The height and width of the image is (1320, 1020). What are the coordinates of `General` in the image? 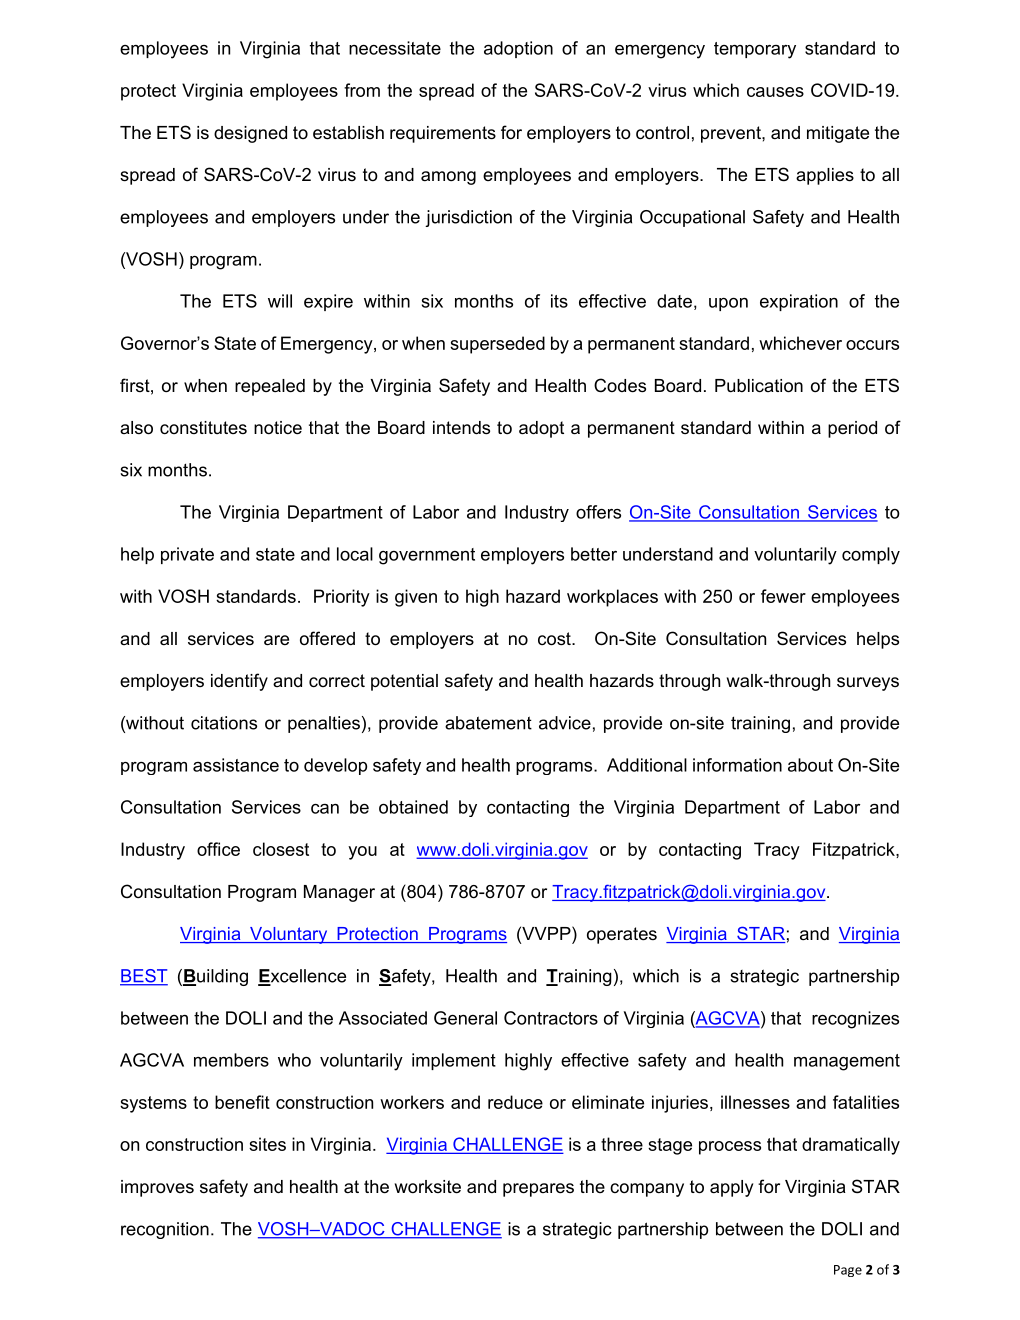 It's located at (465, 1018).
